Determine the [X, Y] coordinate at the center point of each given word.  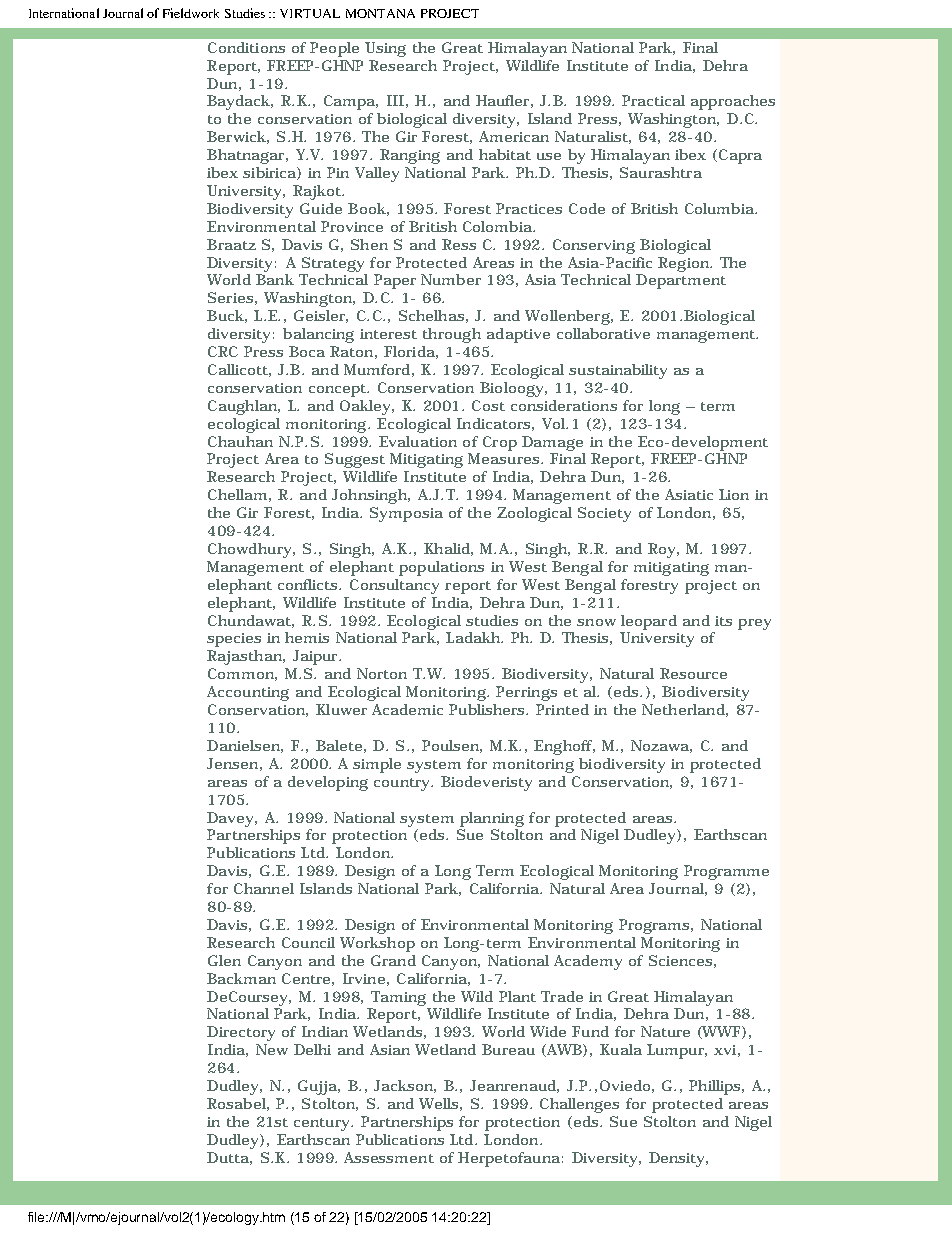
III [395, 100]
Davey [231, 819]
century [323, 1124]
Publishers [488, 709]
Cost [488, 405]
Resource [693, 673]
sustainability [618, 371]
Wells [438, 1103]
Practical [653, 100]
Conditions [246, 47]
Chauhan [240, 441]
